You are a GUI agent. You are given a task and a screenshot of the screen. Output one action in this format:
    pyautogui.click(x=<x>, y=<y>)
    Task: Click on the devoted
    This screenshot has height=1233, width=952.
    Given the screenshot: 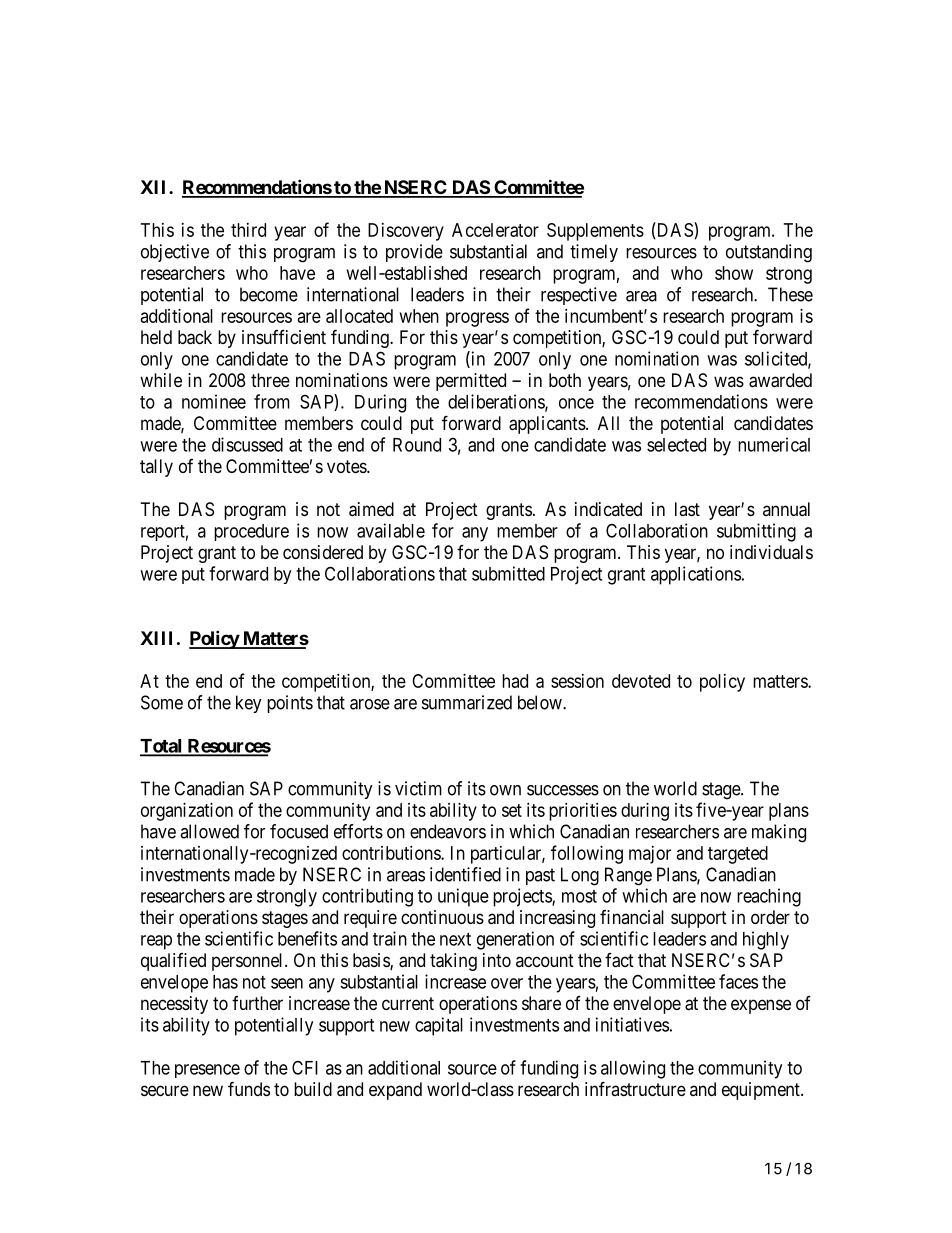 What is the action you would take?
    pyautogui.click(x=641, y=681)
